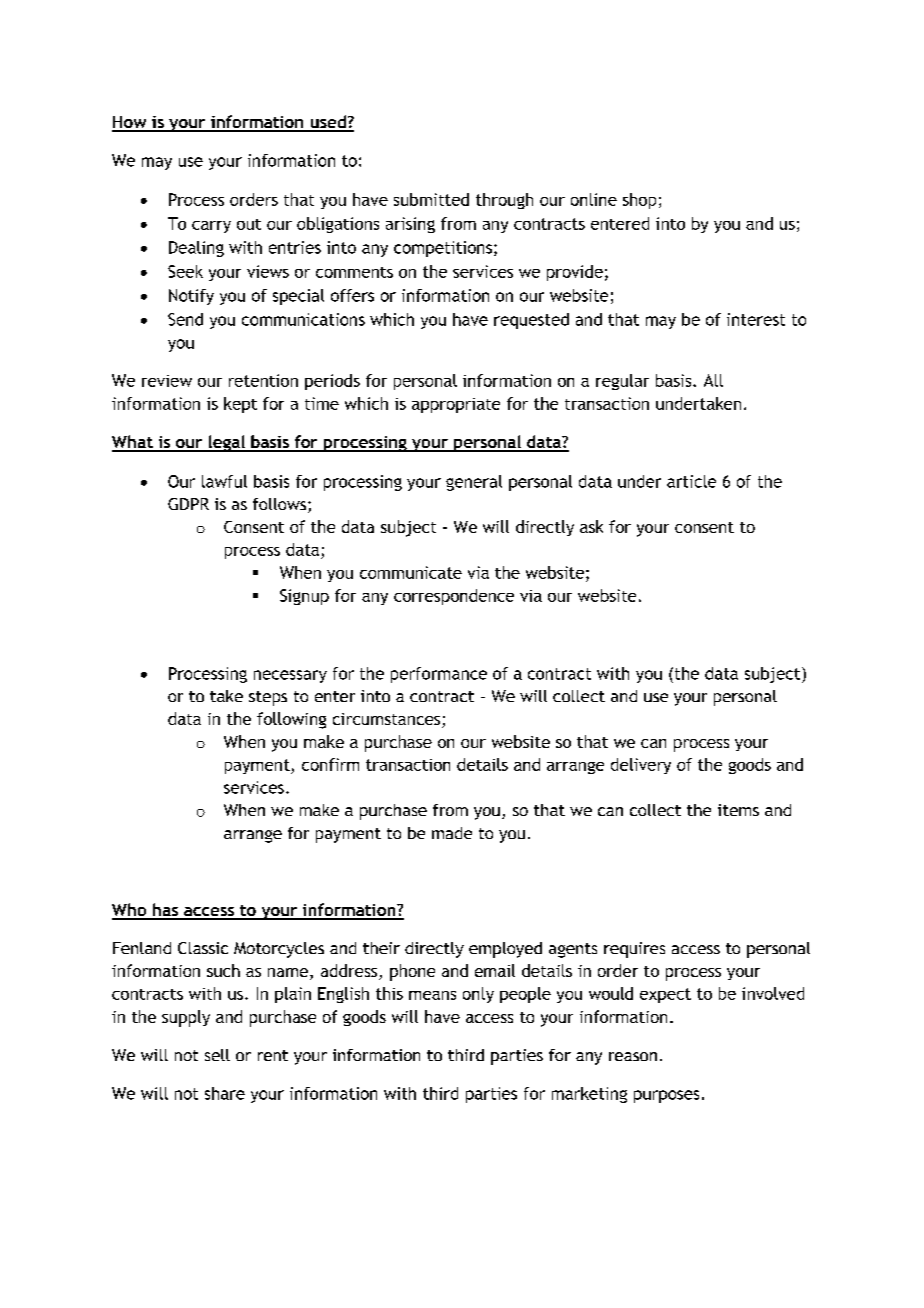 The width and height of the document is (924, 1308). I want to click on correspondence, so click(454, 597).
